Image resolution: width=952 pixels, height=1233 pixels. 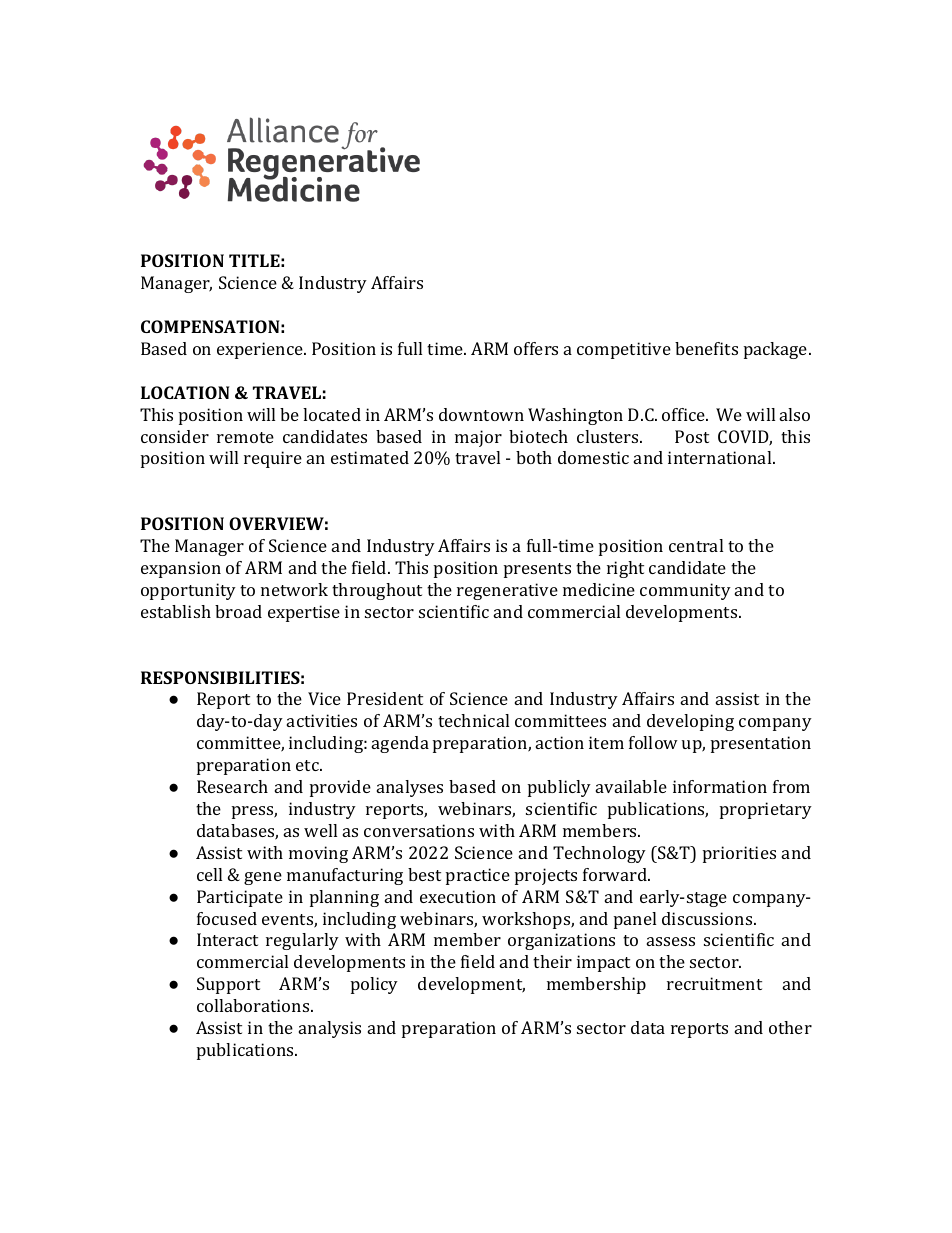 I want to click on benefits, so click(x=706, y=348).
